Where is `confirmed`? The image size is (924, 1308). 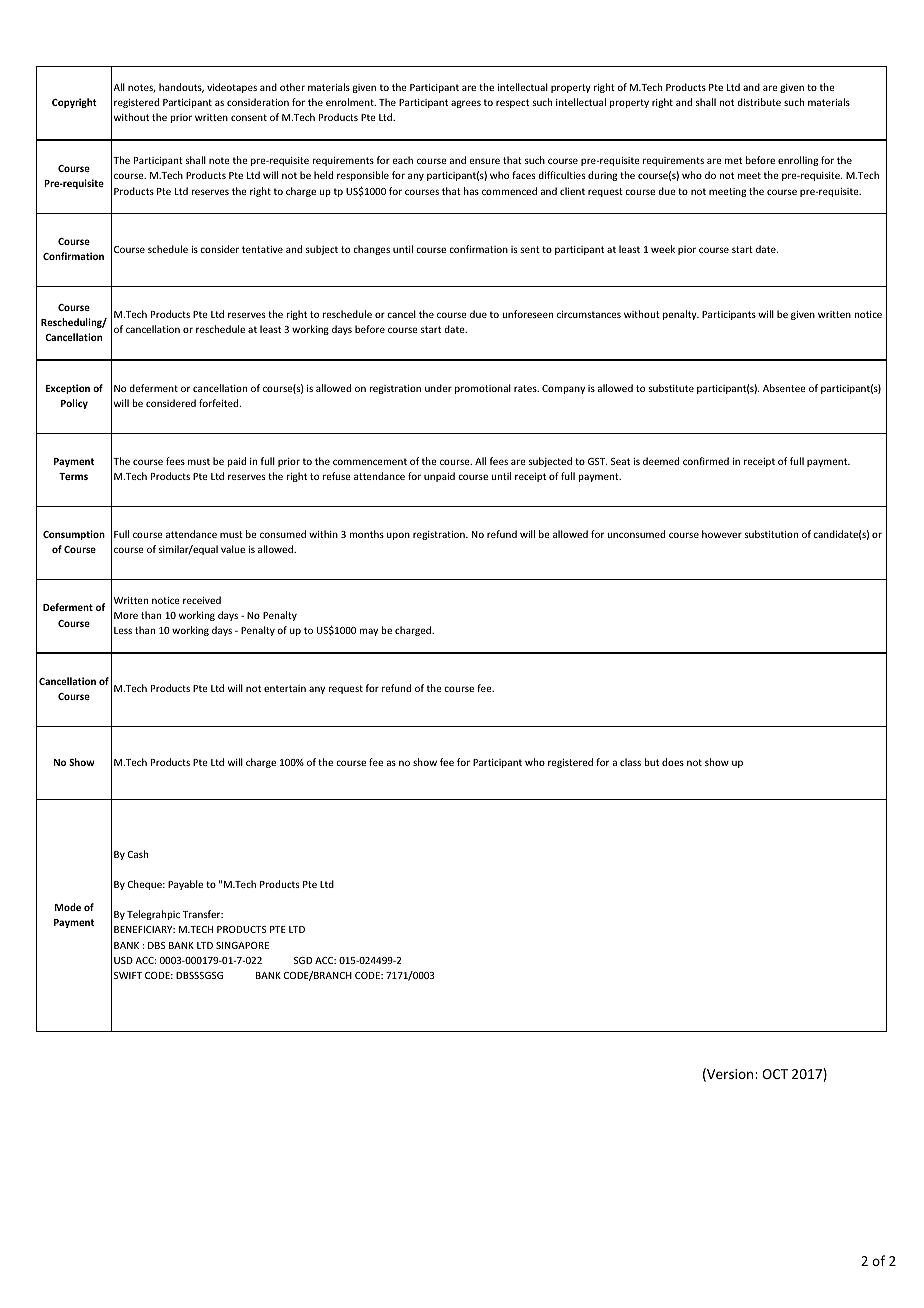 confirmed is located at coordinates (706, 461).
